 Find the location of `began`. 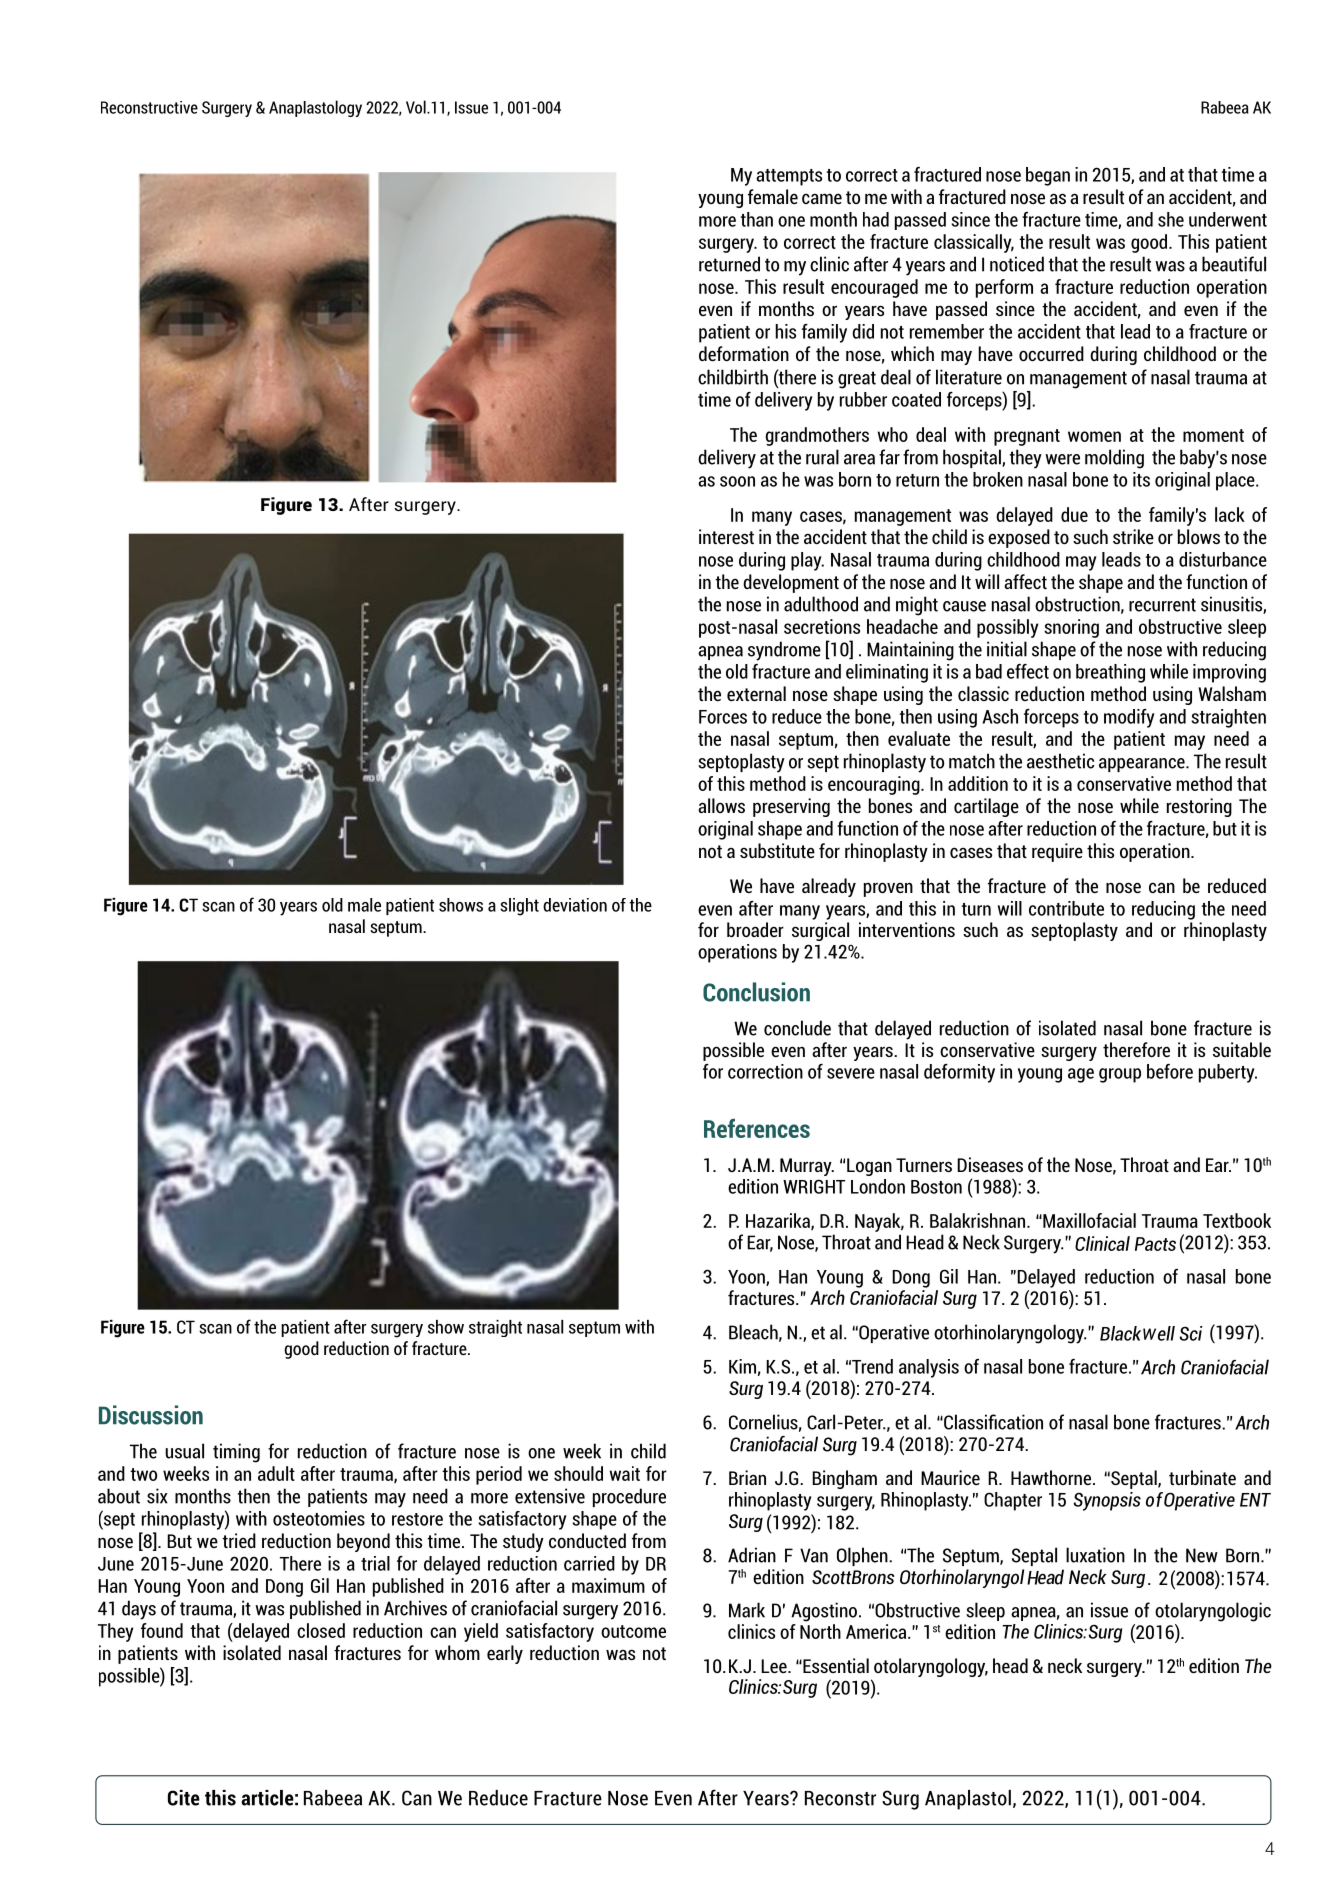

began is located at coordinates (1048, 176).
